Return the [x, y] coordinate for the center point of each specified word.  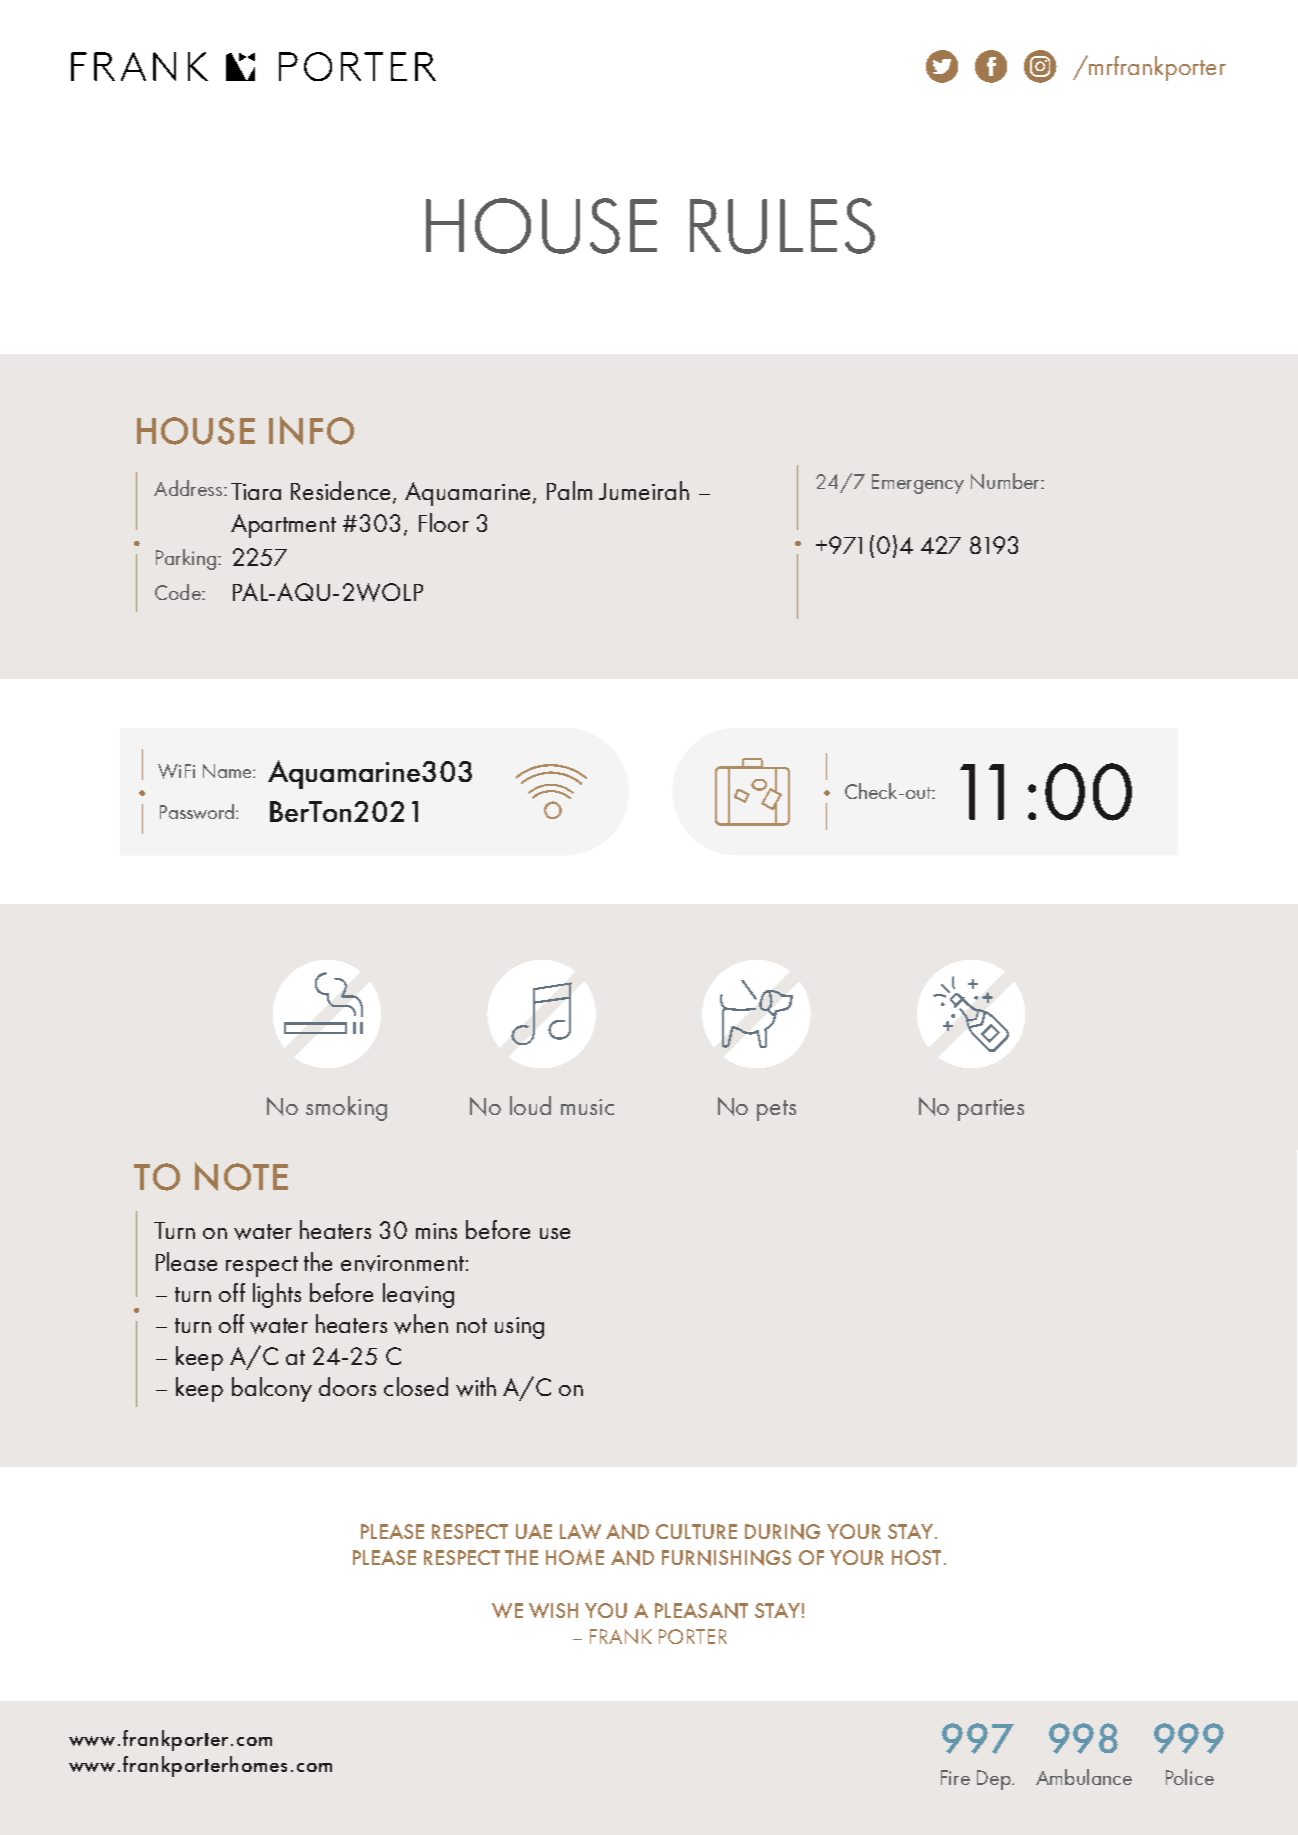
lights [277, 1295]
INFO [311, 430]
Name [228, 771]
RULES [782, 226]
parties [991, 1110]
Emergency [918, 484]
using [519, 1328]
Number [1006, 481]
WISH [553, 1610]
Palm [569, 490]
